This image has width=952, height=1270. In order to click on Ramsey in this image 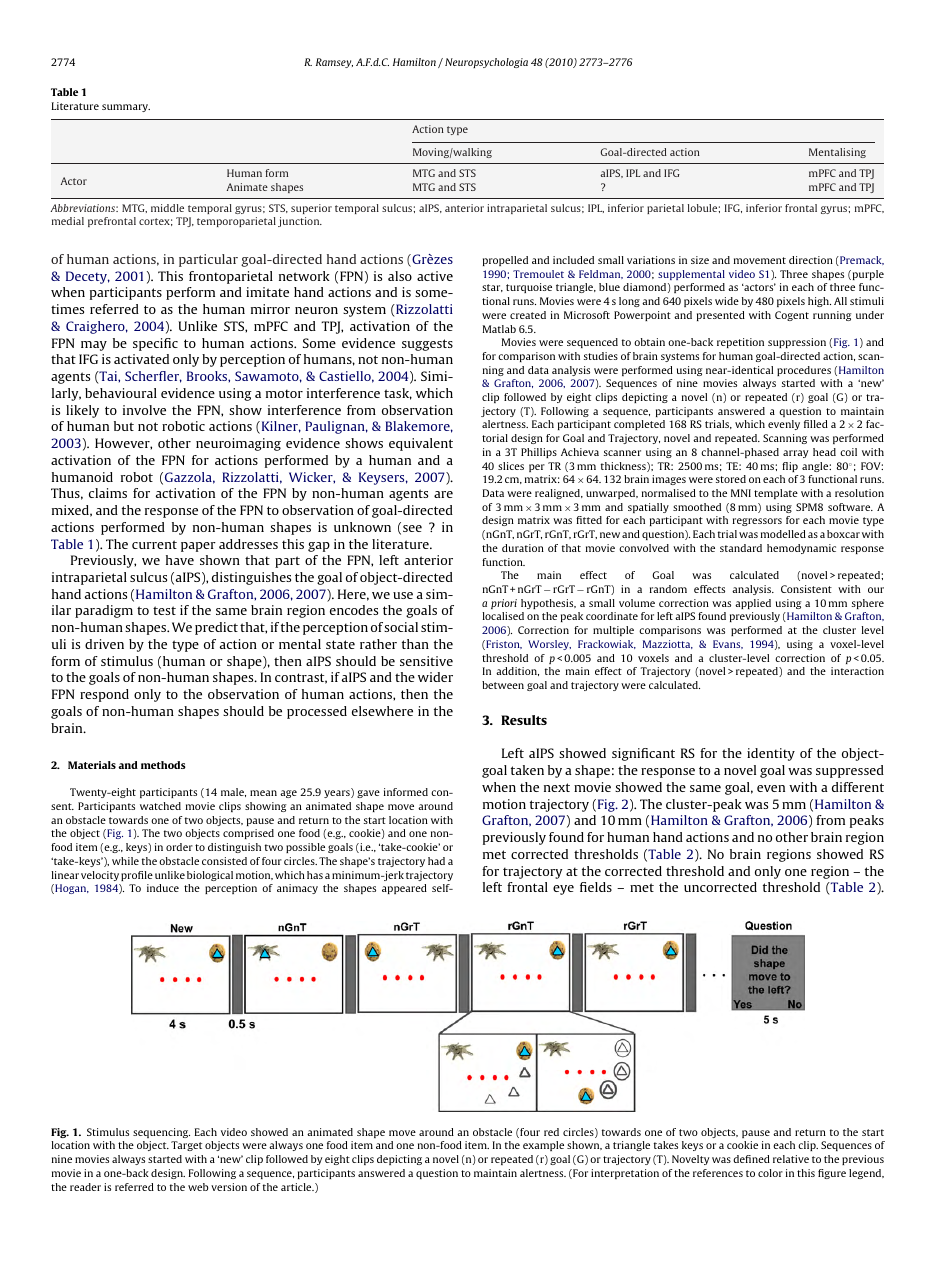, I will do `click(334, 63)`.
